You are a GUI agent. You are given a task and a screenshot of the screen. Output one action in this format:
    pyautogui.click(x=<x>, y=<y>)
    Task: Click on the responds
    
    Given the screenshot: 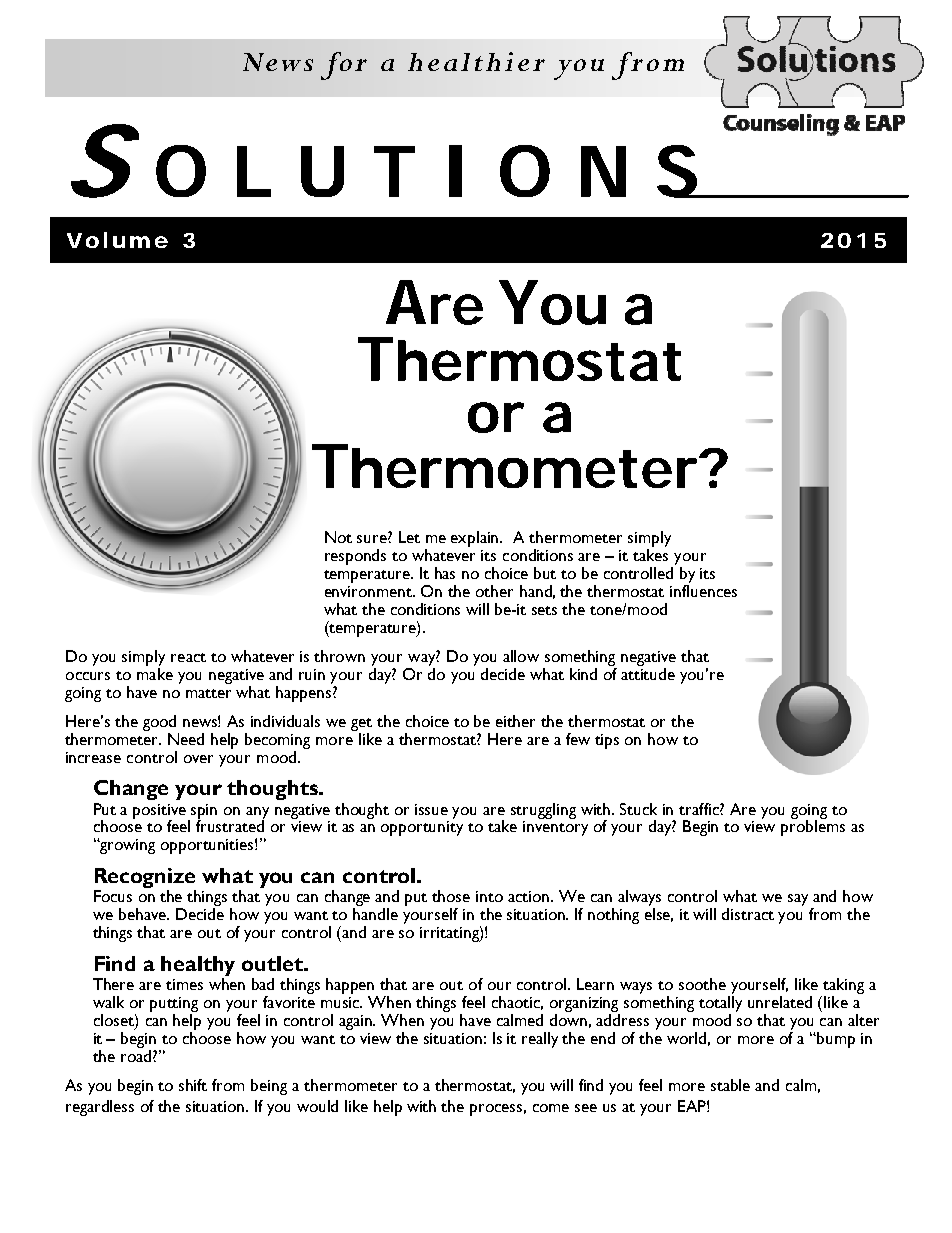 What is the action you would take?
    pyautogui.click(x=355, y=557)
